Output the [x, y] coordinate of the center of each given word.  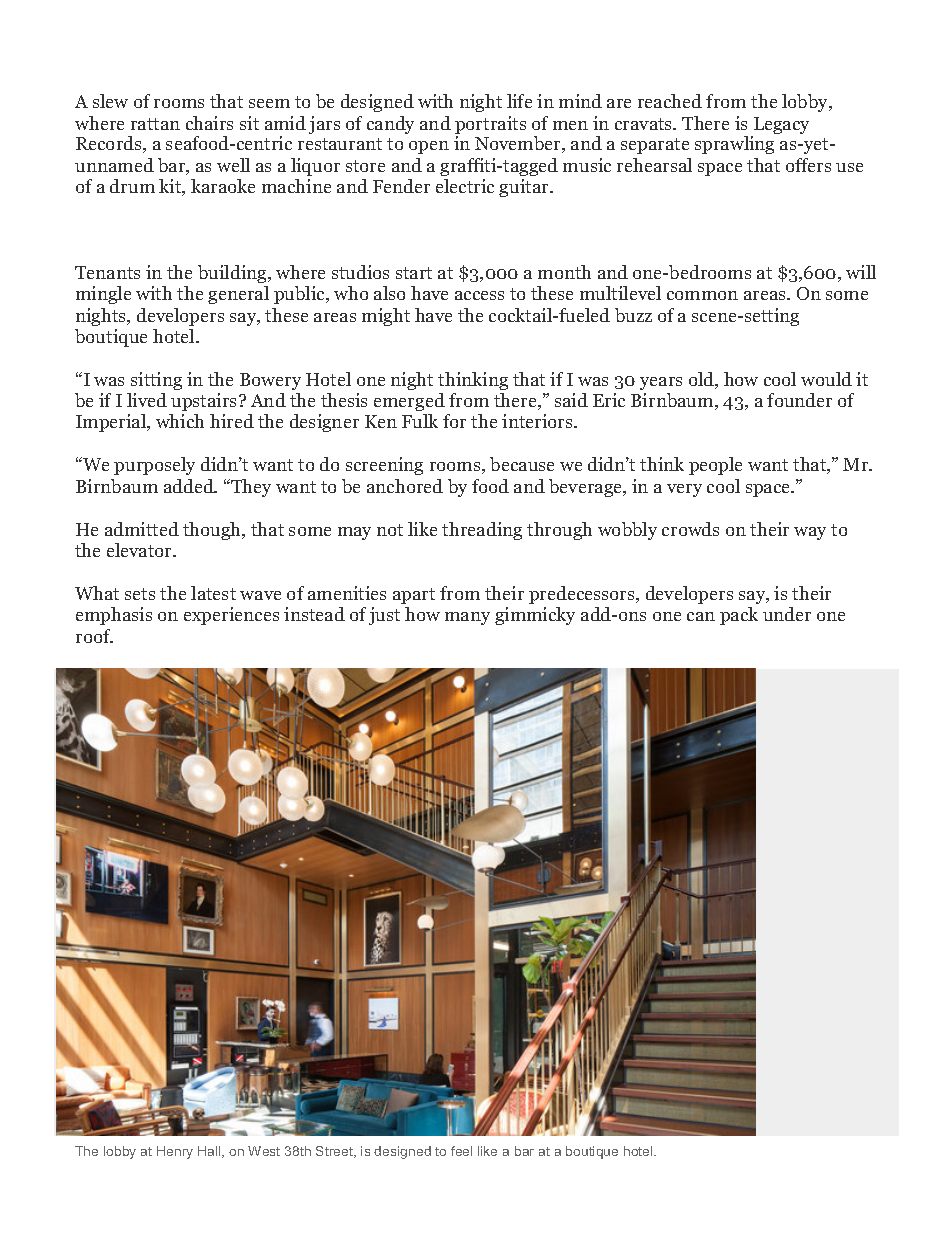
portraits [490, 126]
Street [336, 1152]
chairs [209, 123]
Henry [175, 1152]
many [467, 618]
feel [461, 1151]
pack [739, 616]
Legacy [780, 127]
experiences [231, 616]
